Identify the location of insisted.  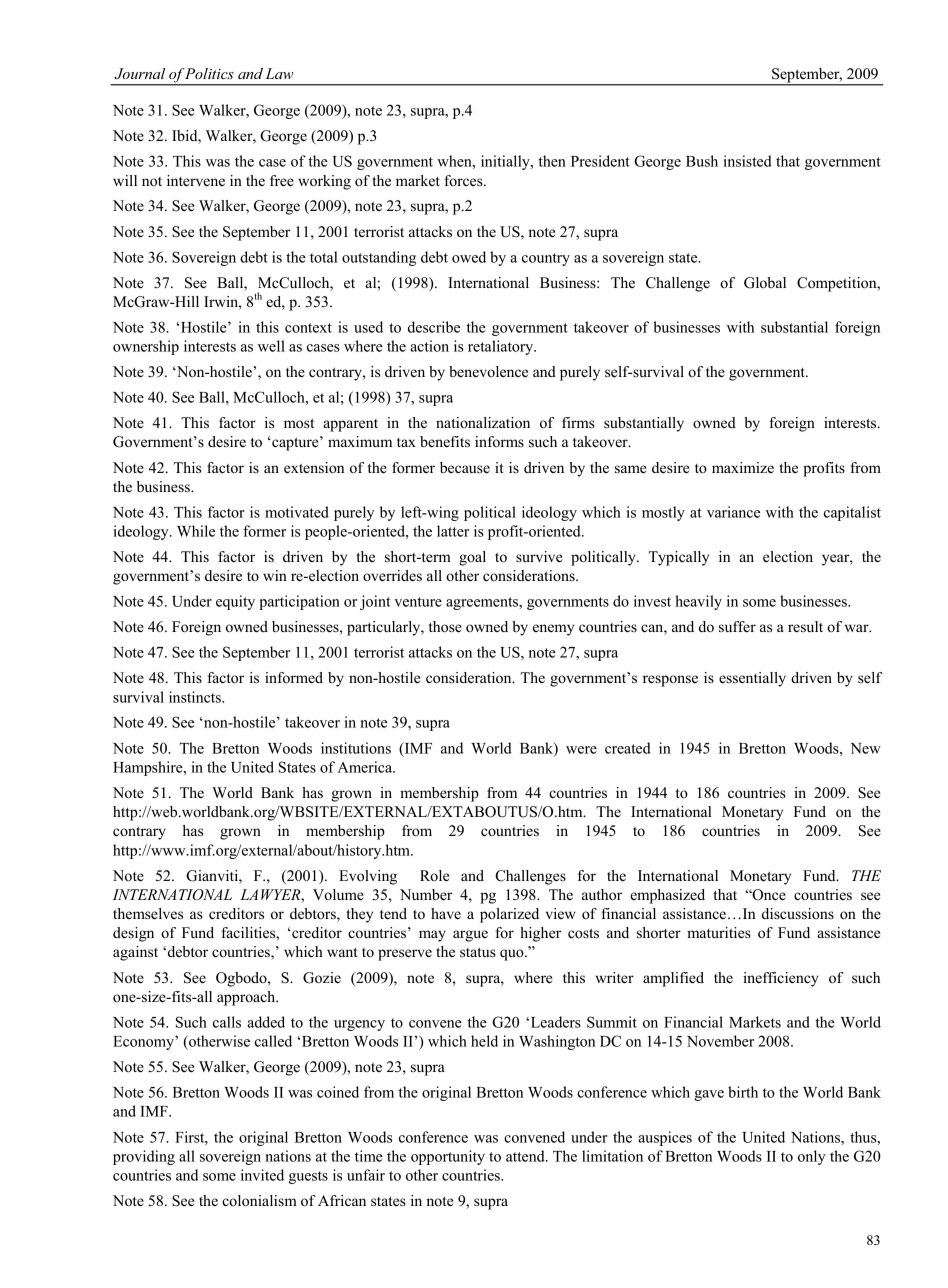
(747, 161).
